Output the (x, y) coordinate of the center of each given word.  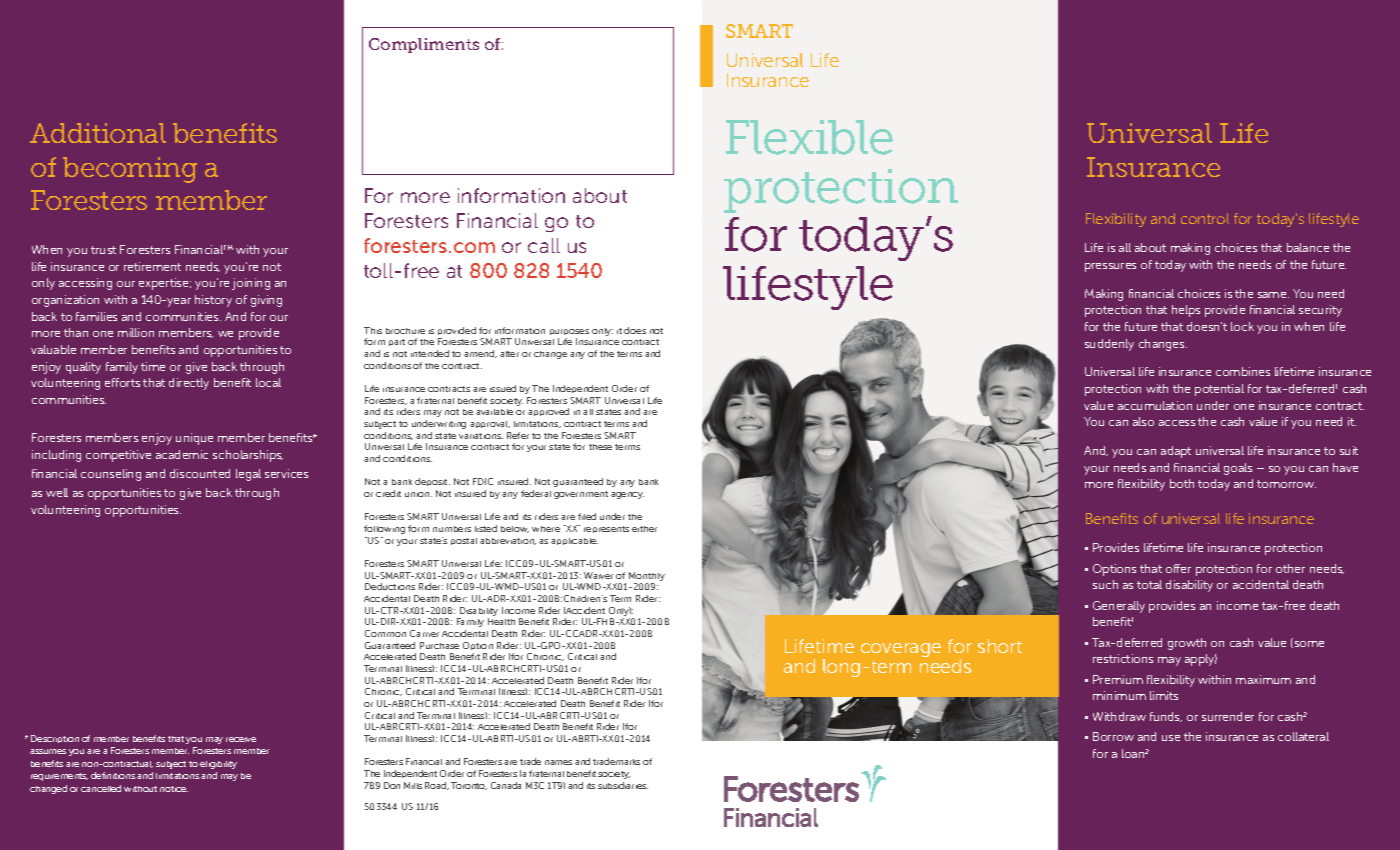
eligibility (218, 765)
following (384, 529)
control (1205, 218)
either (644, 529)
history (213, 301)
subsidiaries (623, 785)
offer (1178, 568)
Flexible (809, 137)
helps (1186, 311)
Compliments (424, 45)
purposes (569, 334)
